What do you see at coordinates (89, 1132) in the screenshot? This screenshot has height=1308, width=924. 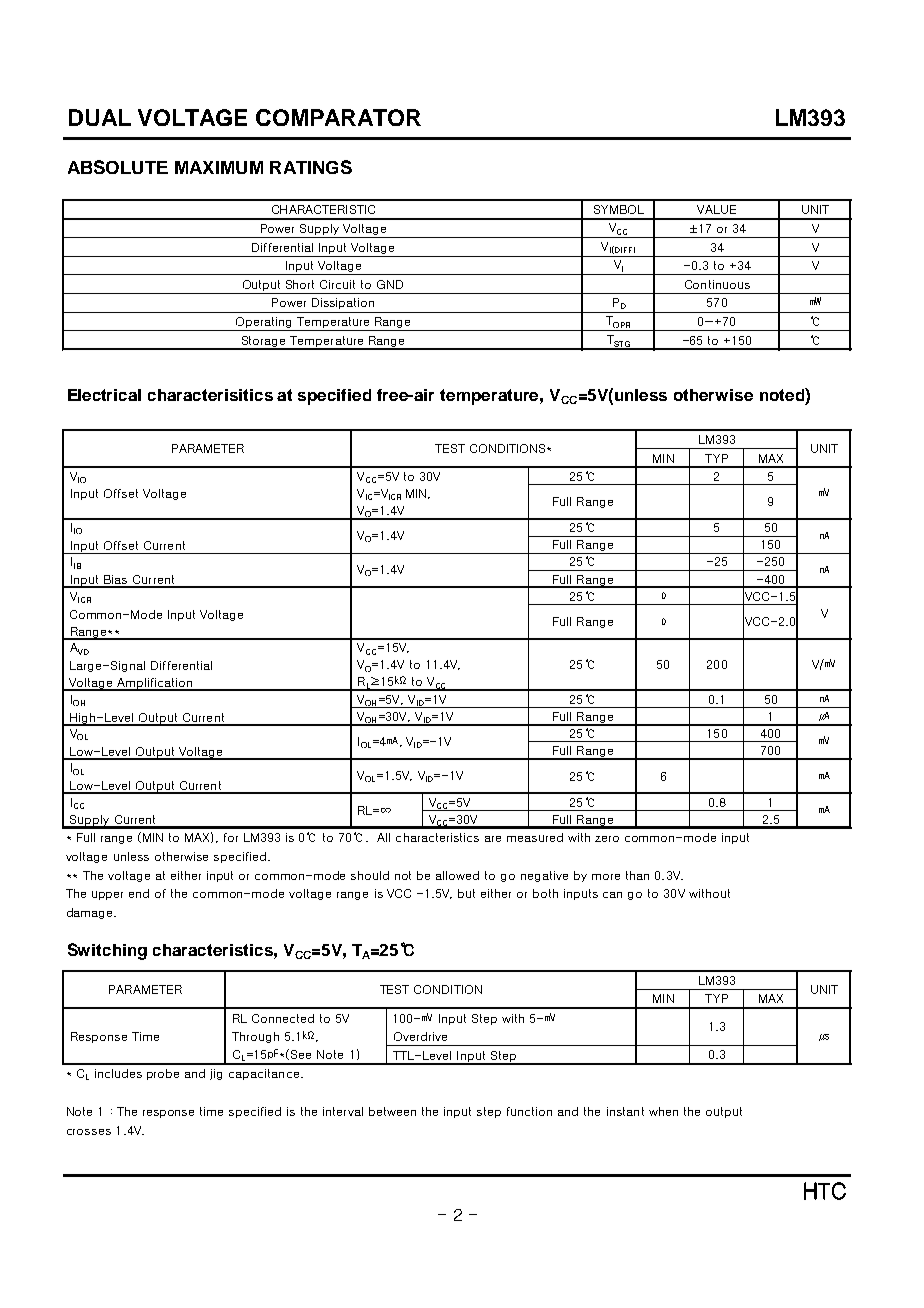 I see `crosses` at bounding box center [89, 1132].
